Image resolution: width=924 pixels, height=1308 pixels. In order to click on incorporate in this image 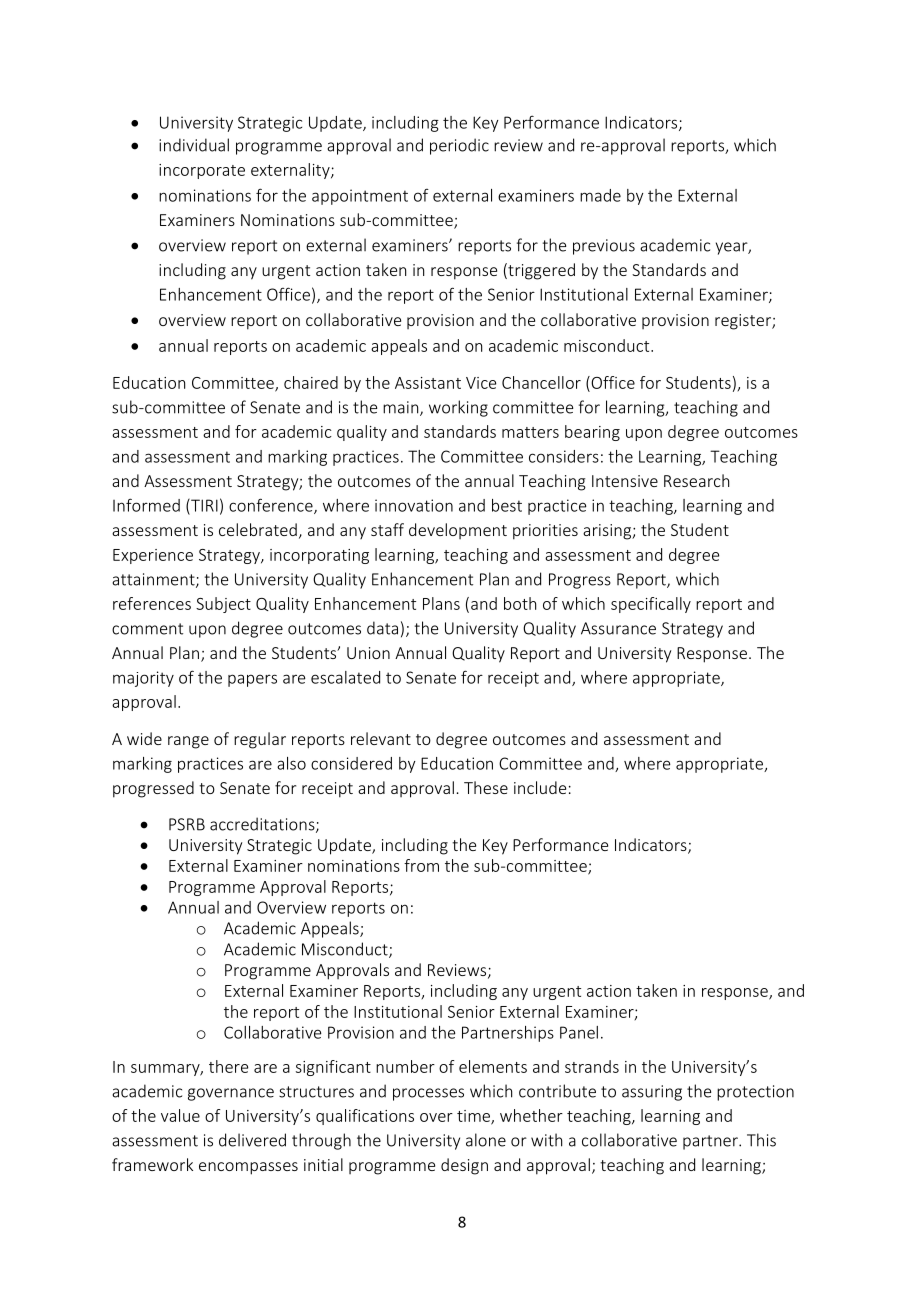, I will do `click(202, 171)`.
